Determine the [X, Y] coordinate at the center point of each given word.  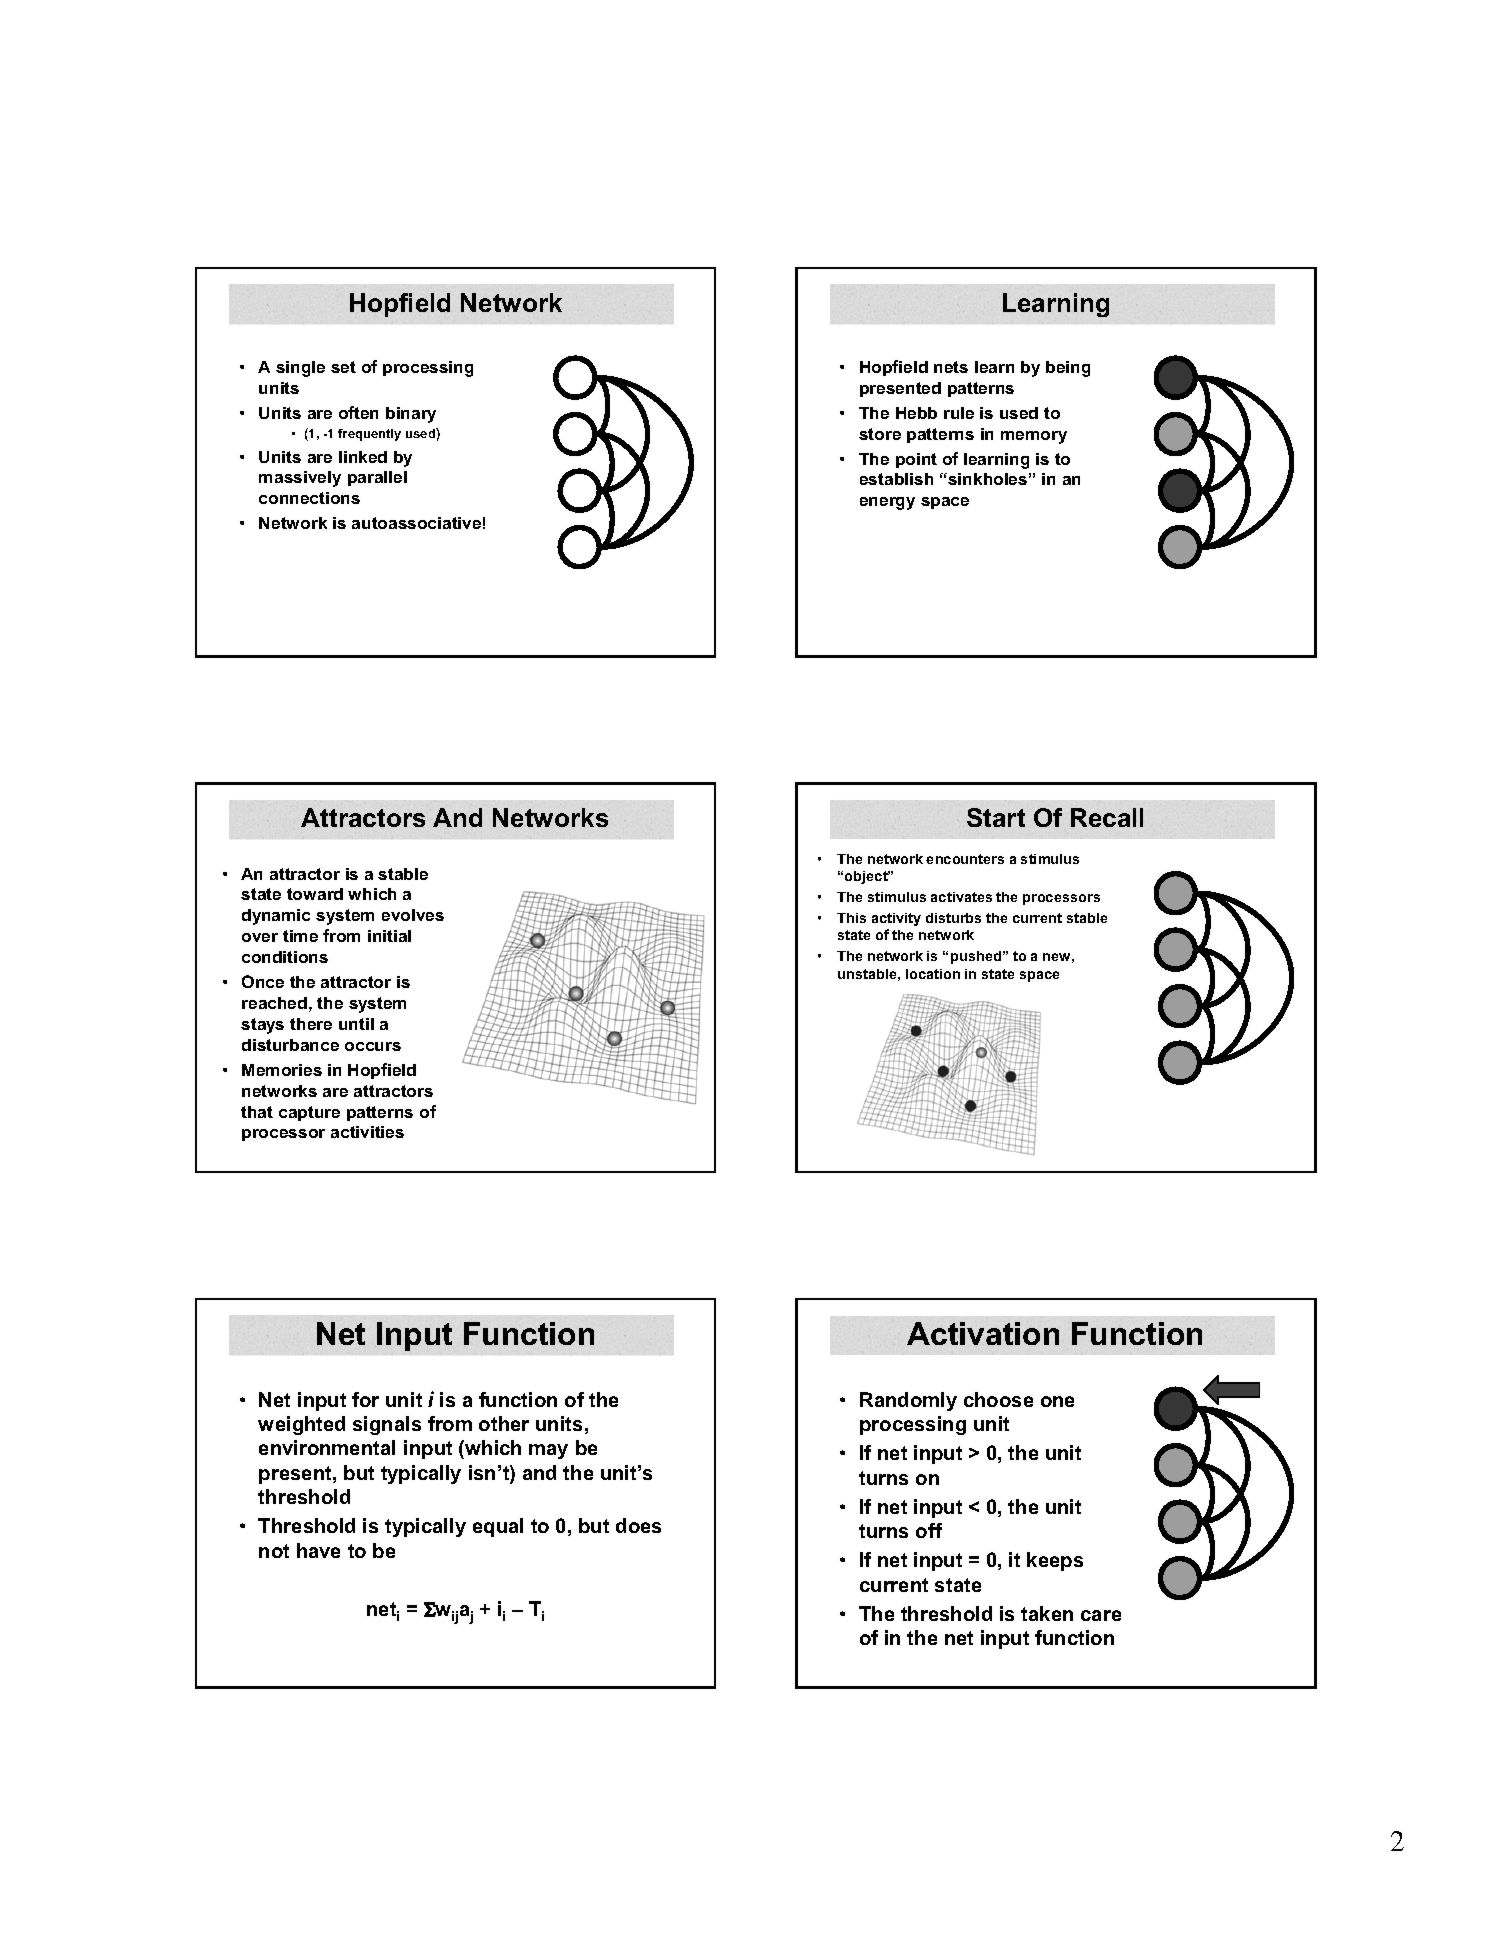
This [851, 918]
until [356, 1024]
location [933, 974]
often [358, 412]
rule [959, 413]
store [880, 434]
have [318, 1550]
